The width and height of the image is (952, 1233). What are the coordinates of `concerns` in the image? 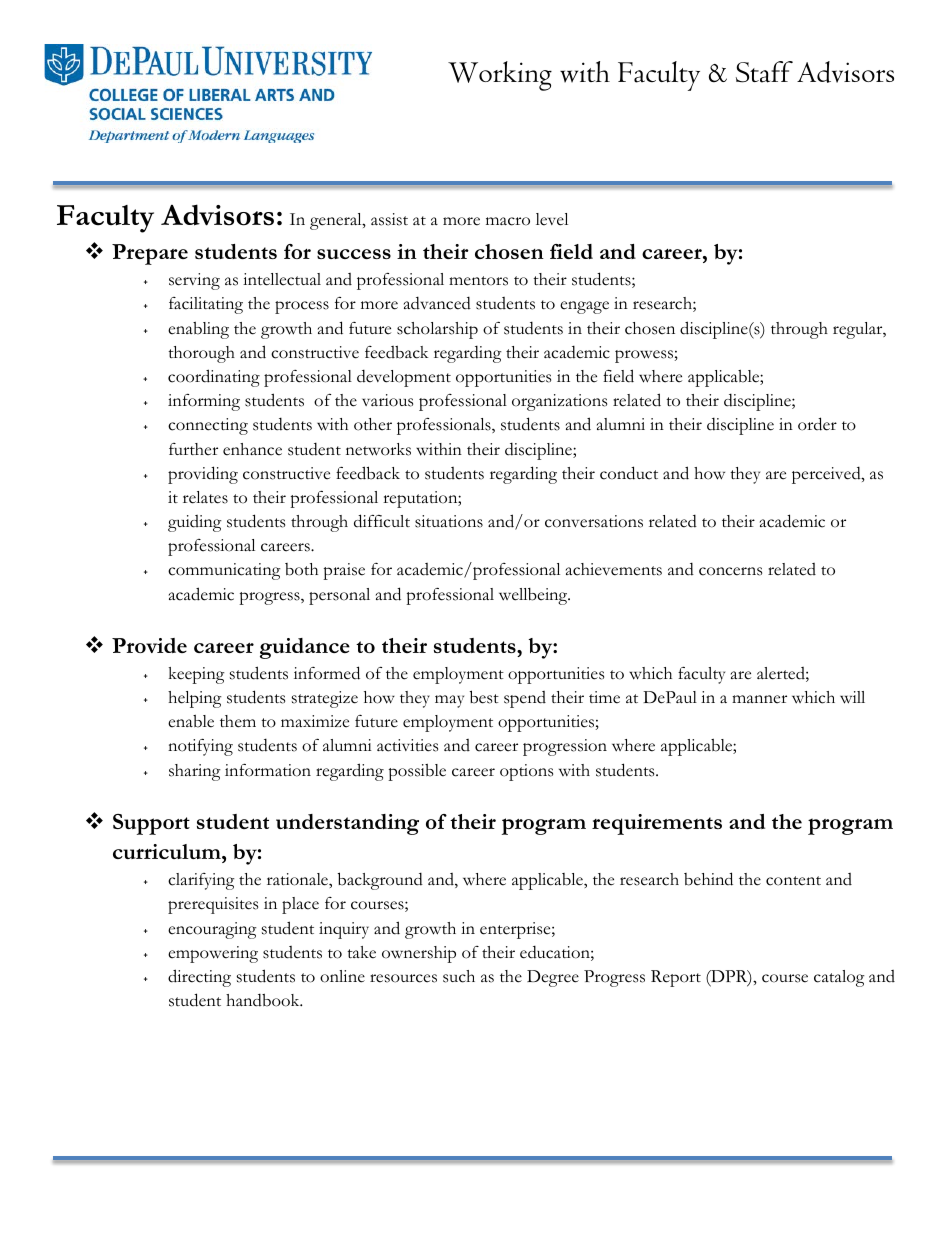 It's located at (730, 571).
